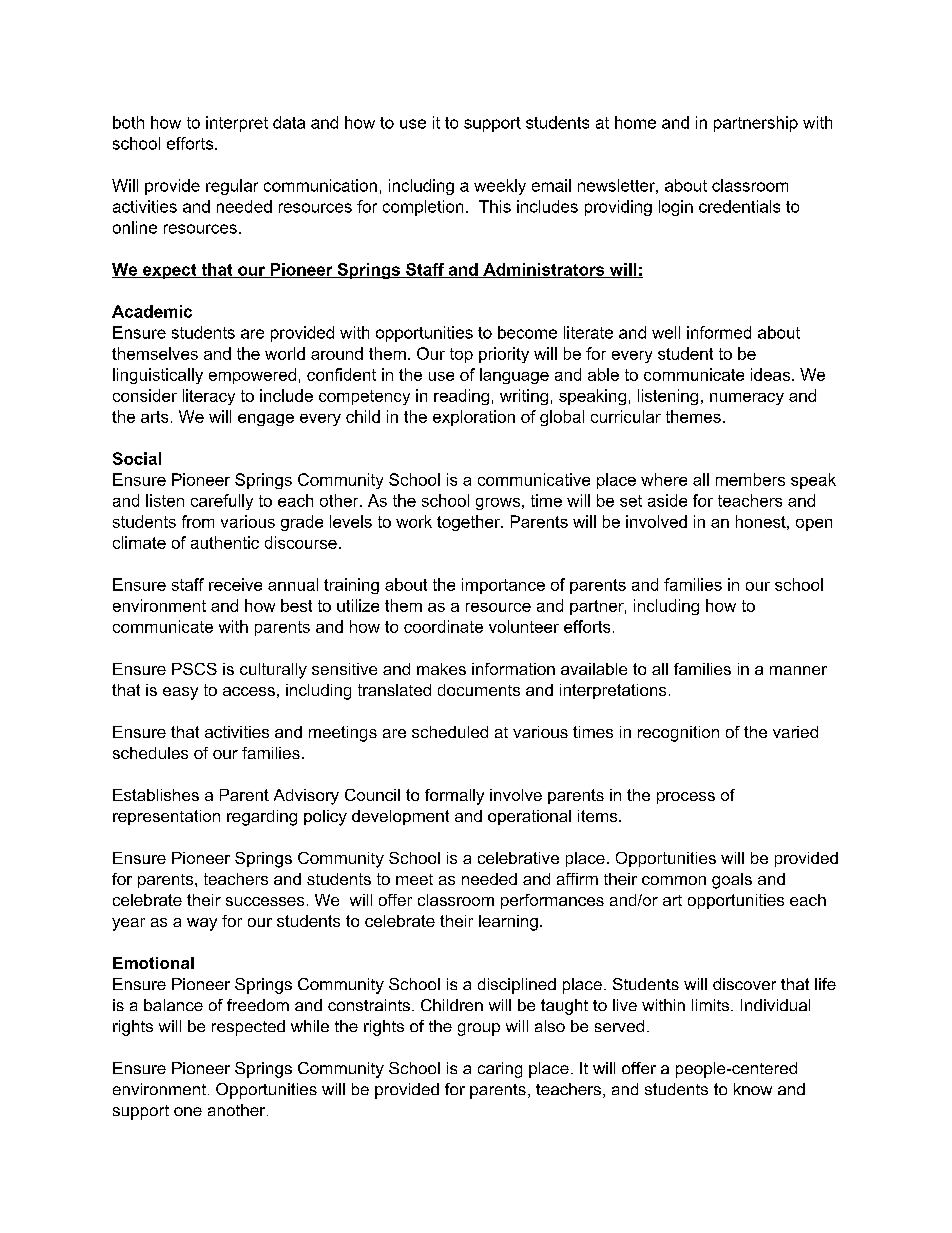 This screenshot has width=952, height=1233. What do you see at coordinates (198, 521) in the screenshot?
I see `from` at bounding box center [198, 521].
